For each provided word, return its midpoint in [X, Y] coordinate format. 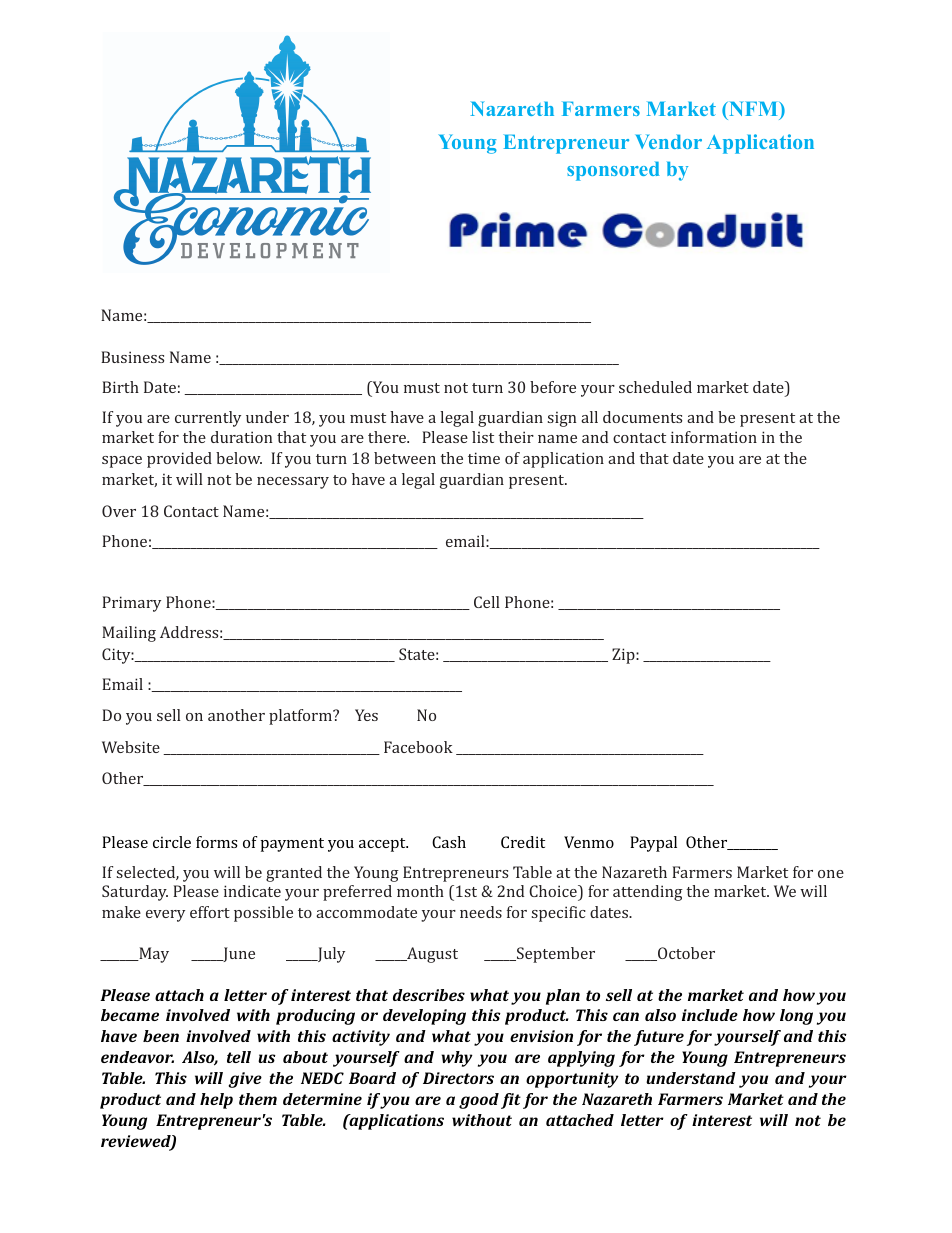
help [216, 1101]
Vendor [668, 141]
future [659, 1038]
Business [132, 357]
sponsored [613, 171]
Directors [458, 1078]
